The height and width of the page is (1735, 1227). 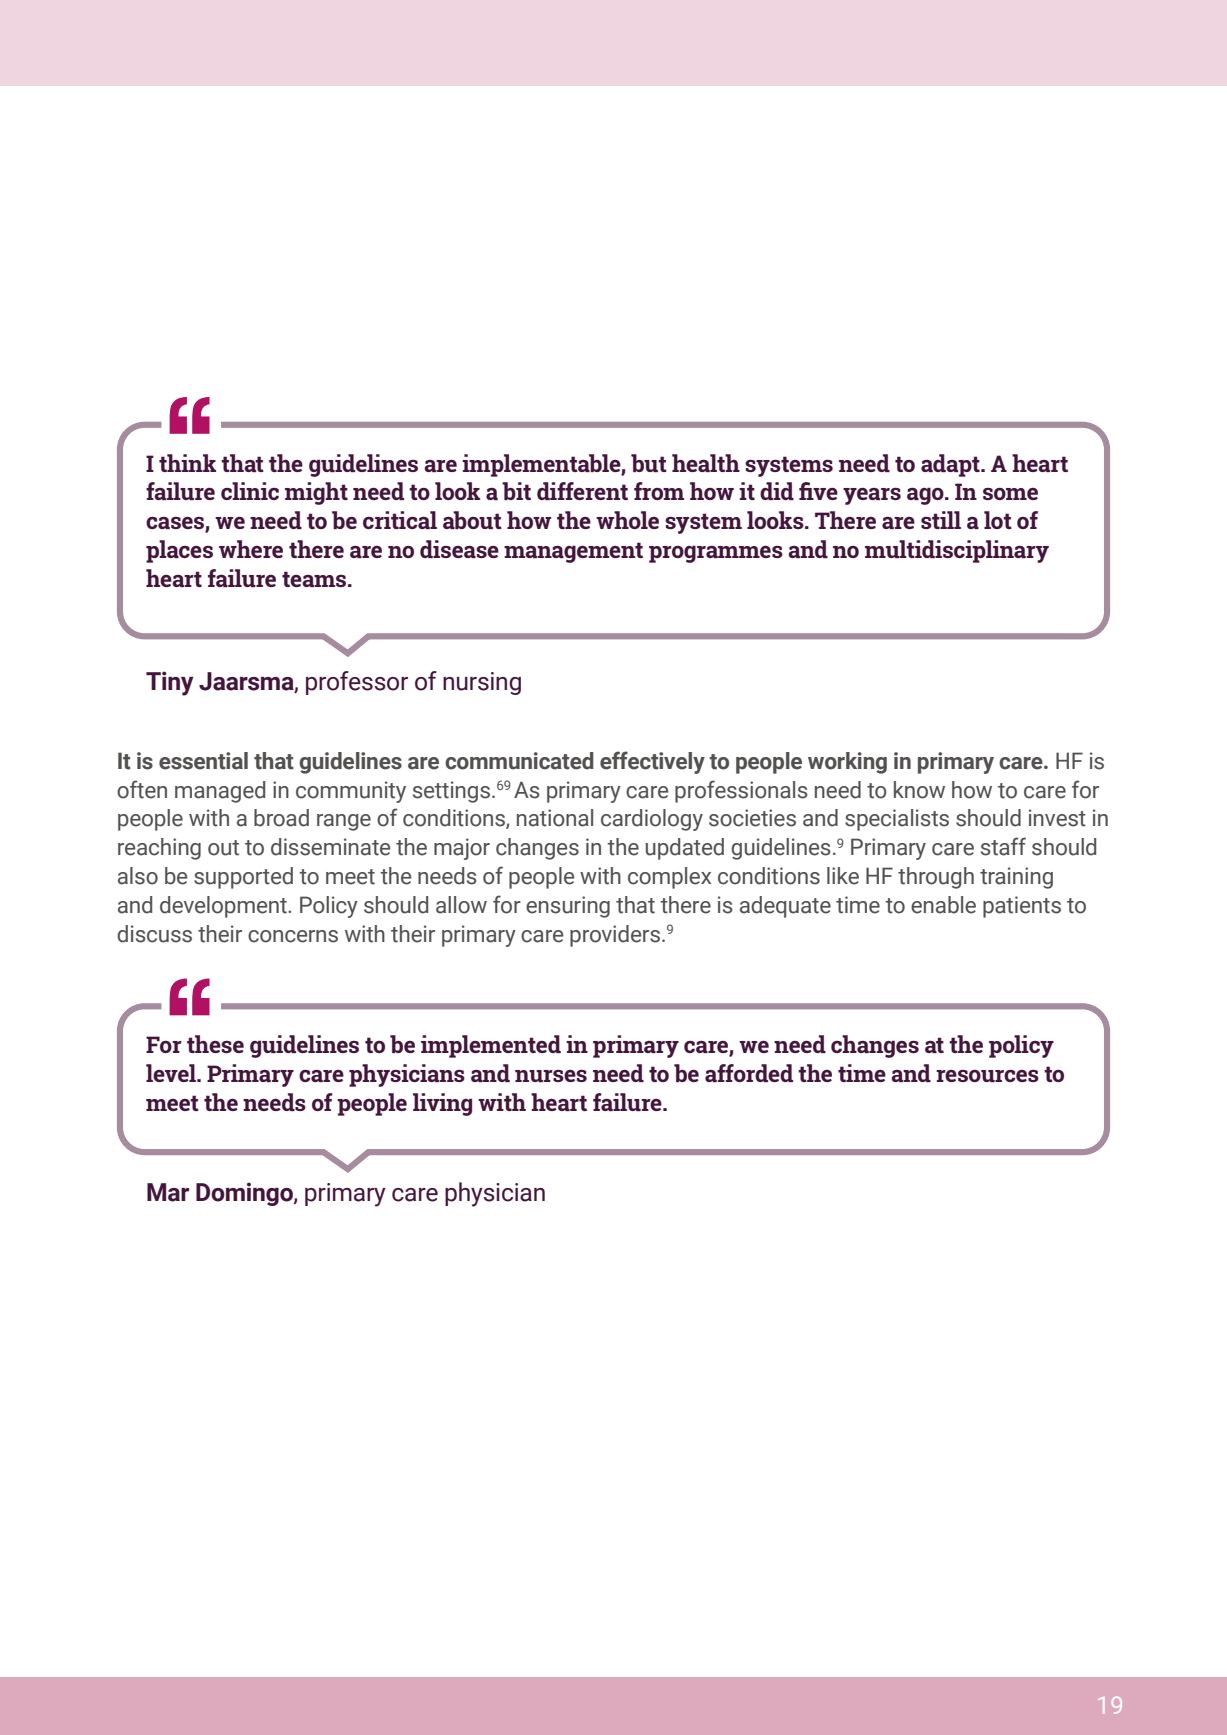 I want to click on working, so click(x=847, y=763).
